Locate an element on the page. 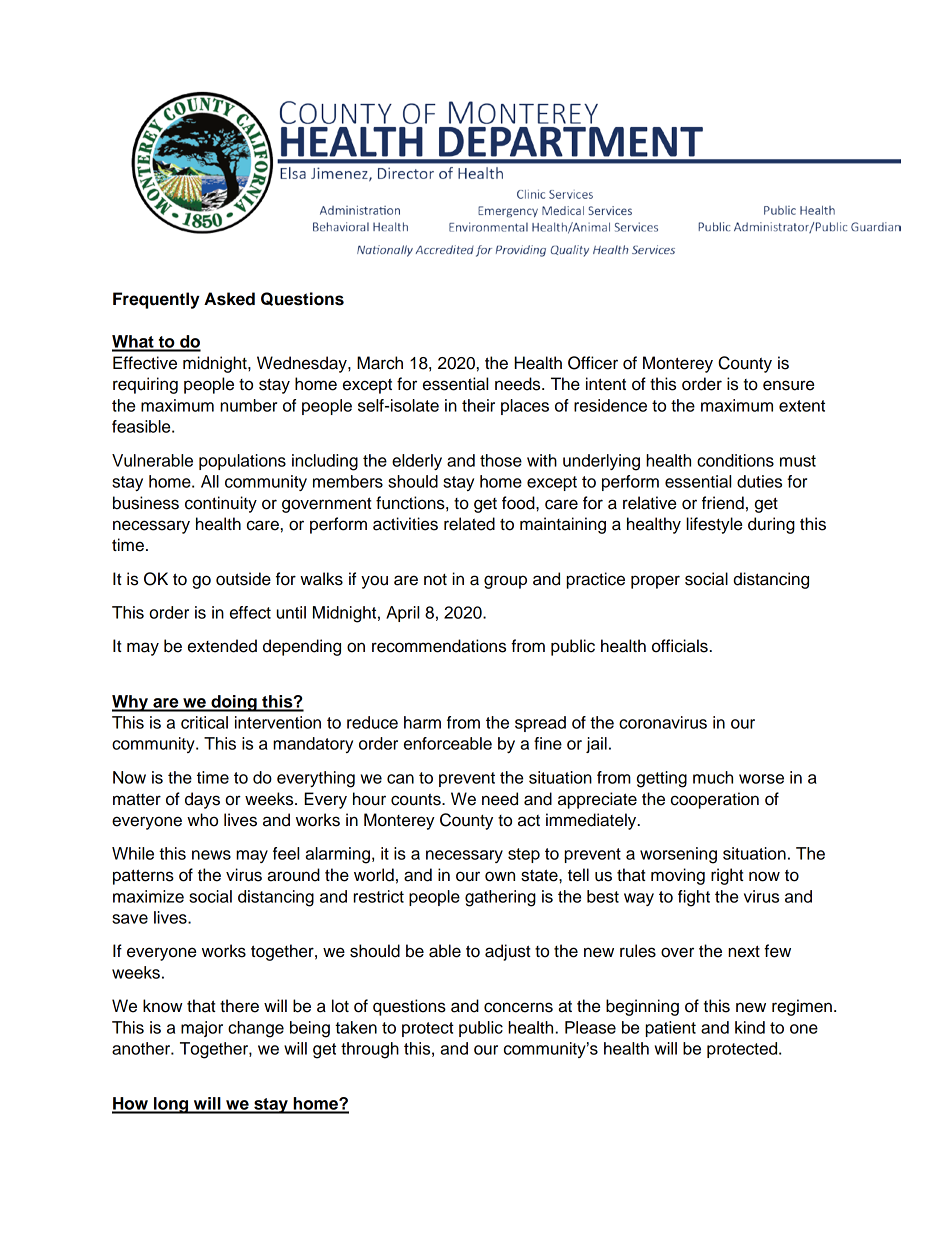  related is located at coordinates (469, 524).
